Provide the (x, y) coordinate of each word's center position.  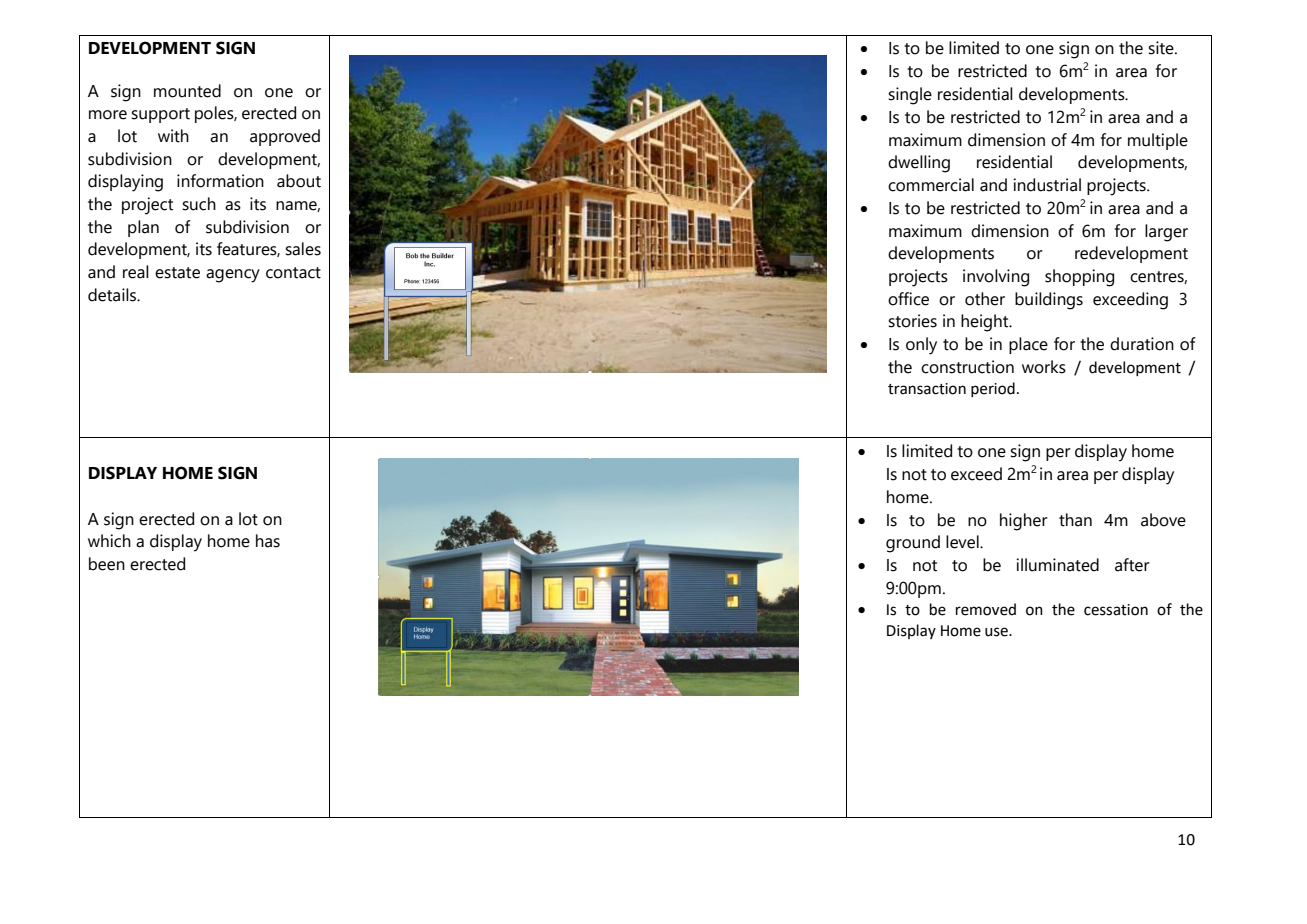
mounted (187, 91)
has (268, 541)
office (908, 299)
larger (1166, 233)
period (993, 389)
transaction (927, 389)
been (107, 564)
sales (303, 249)
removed (986, 609)
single (910, 96)
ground (913, 544)
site (1162, 48)
